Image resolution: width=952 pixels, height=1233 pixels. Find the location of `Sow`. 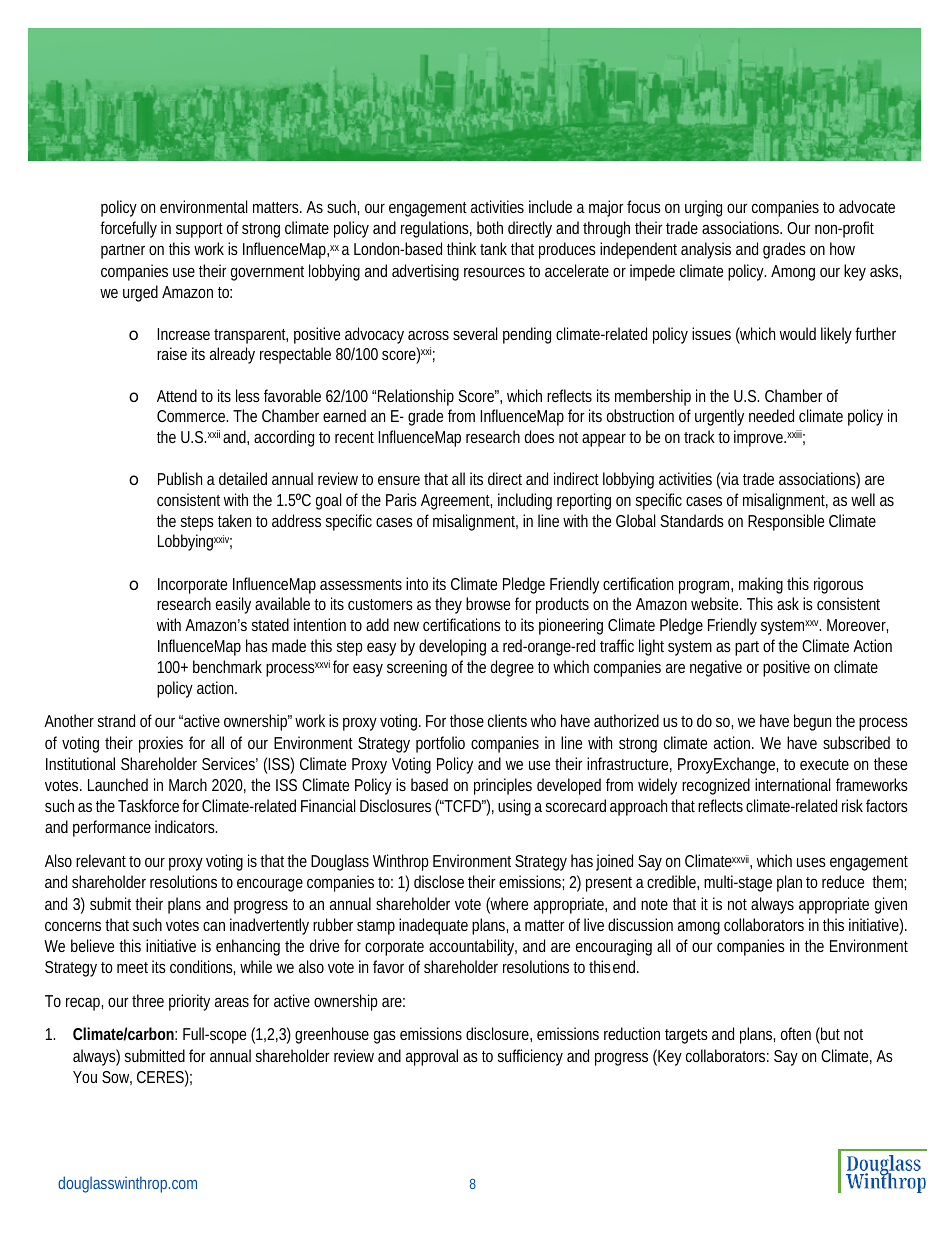

Sow is located at coordinates (117, 1078).
